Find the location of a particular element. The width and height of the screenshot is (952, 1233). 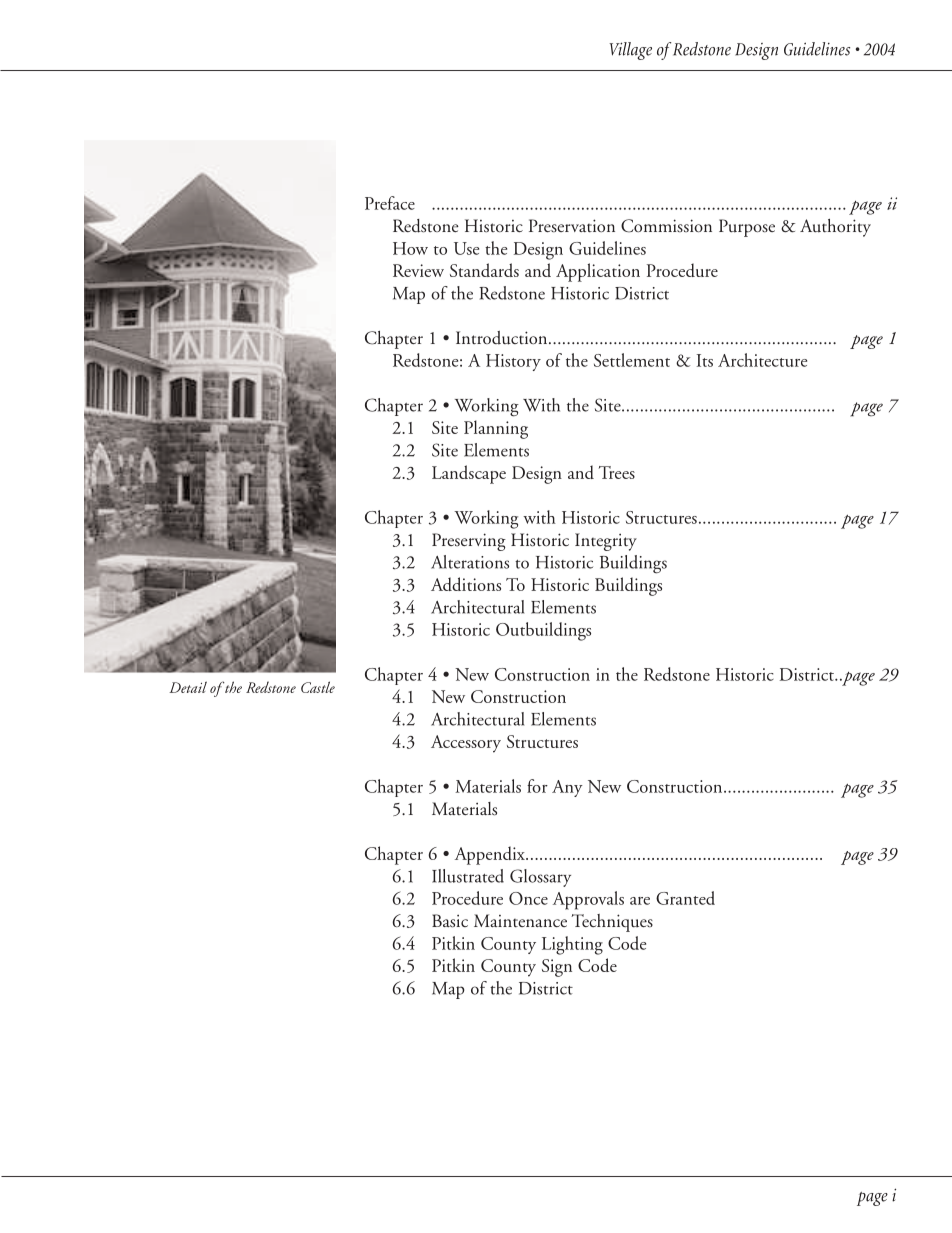

Landscape is located at coordinates (469, 474).
